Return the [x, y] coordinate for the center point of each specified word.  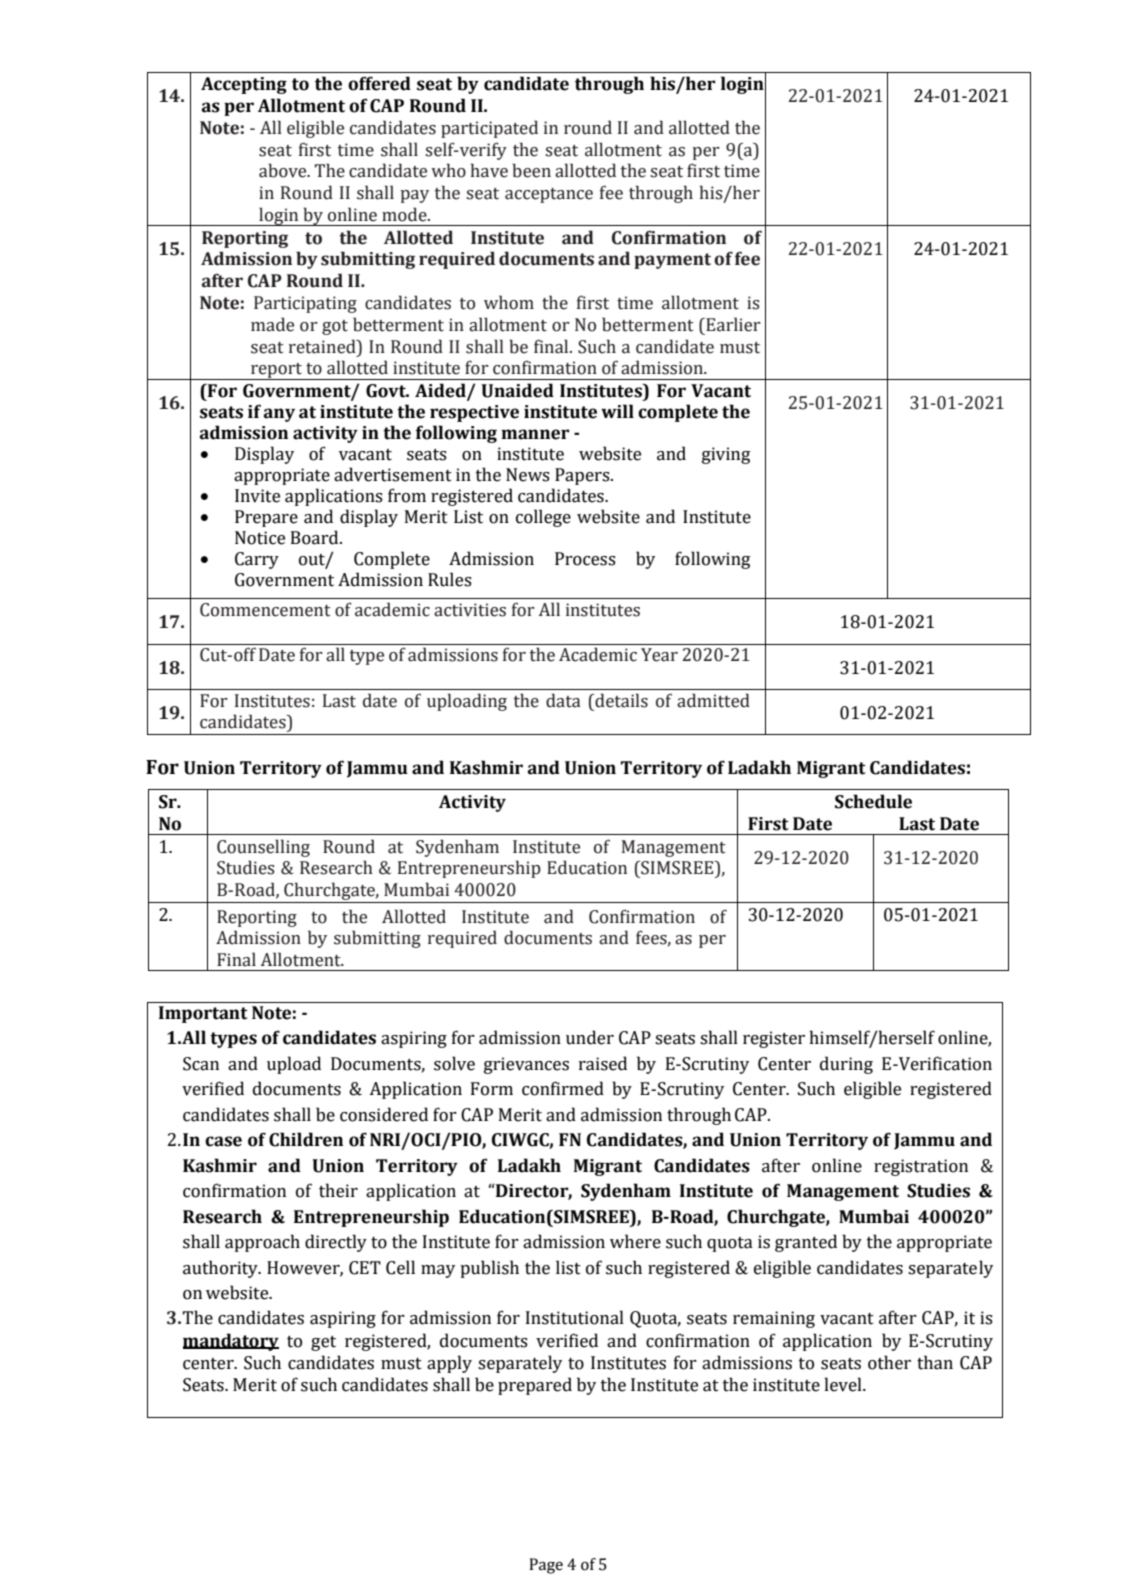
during [846, 1065]
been [531, 170]
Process [585, 559]
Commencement [265, 610]
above [284, 170]
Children [306, 1139]
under [590, 1037]
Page [546, 1566]
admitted [713, 700]
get [323, 1343]
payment [672, 261]
